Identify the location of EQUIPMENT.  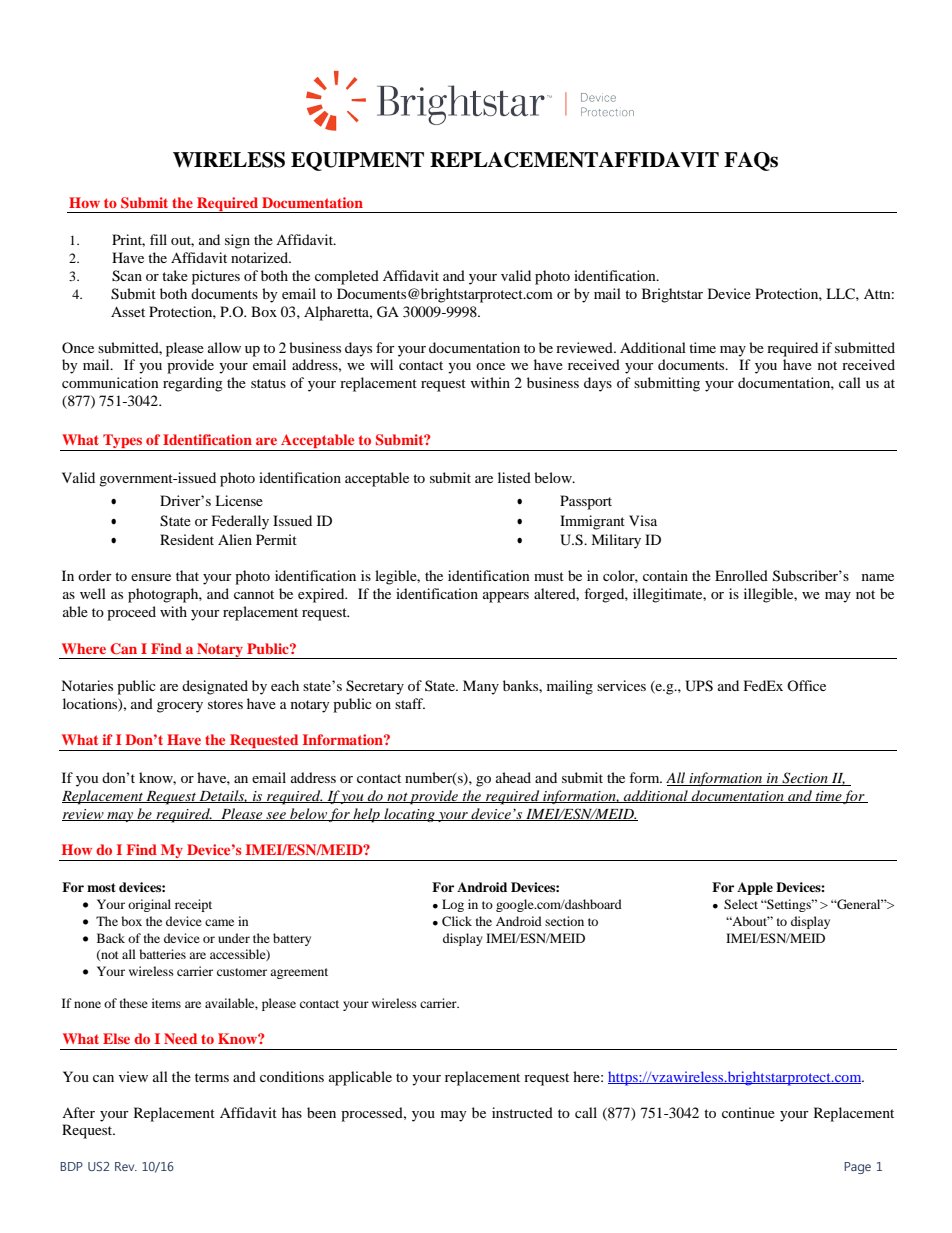
(357, 161).
